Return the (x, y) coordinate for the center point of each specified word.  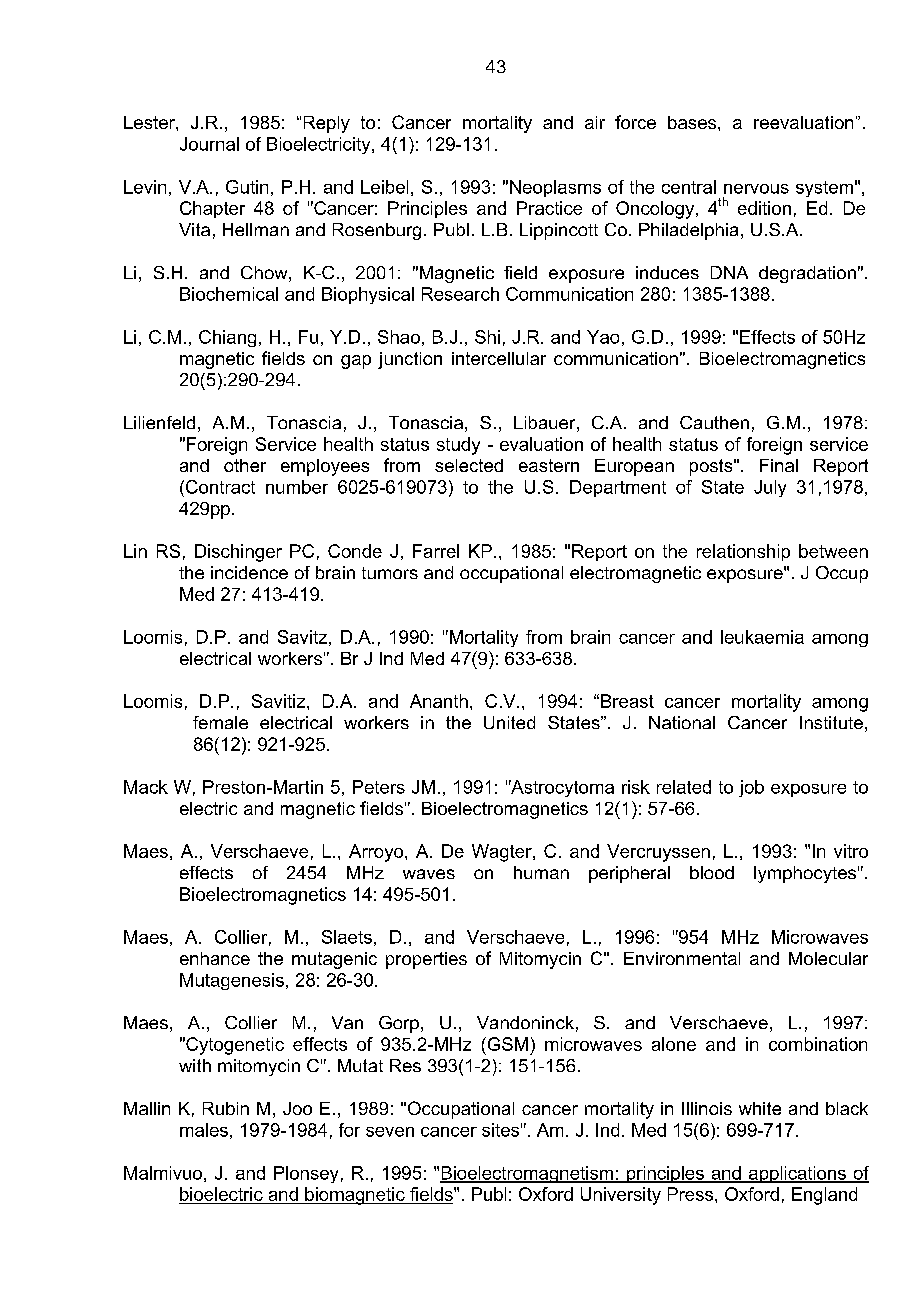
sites (500, 1130)
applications (797, 1174)
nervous (756, 189)
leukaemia (762, 637)
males (204, 1130)
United (509, 722)
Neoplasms (555, 188)
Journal (209, 144)
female (220, 722)
